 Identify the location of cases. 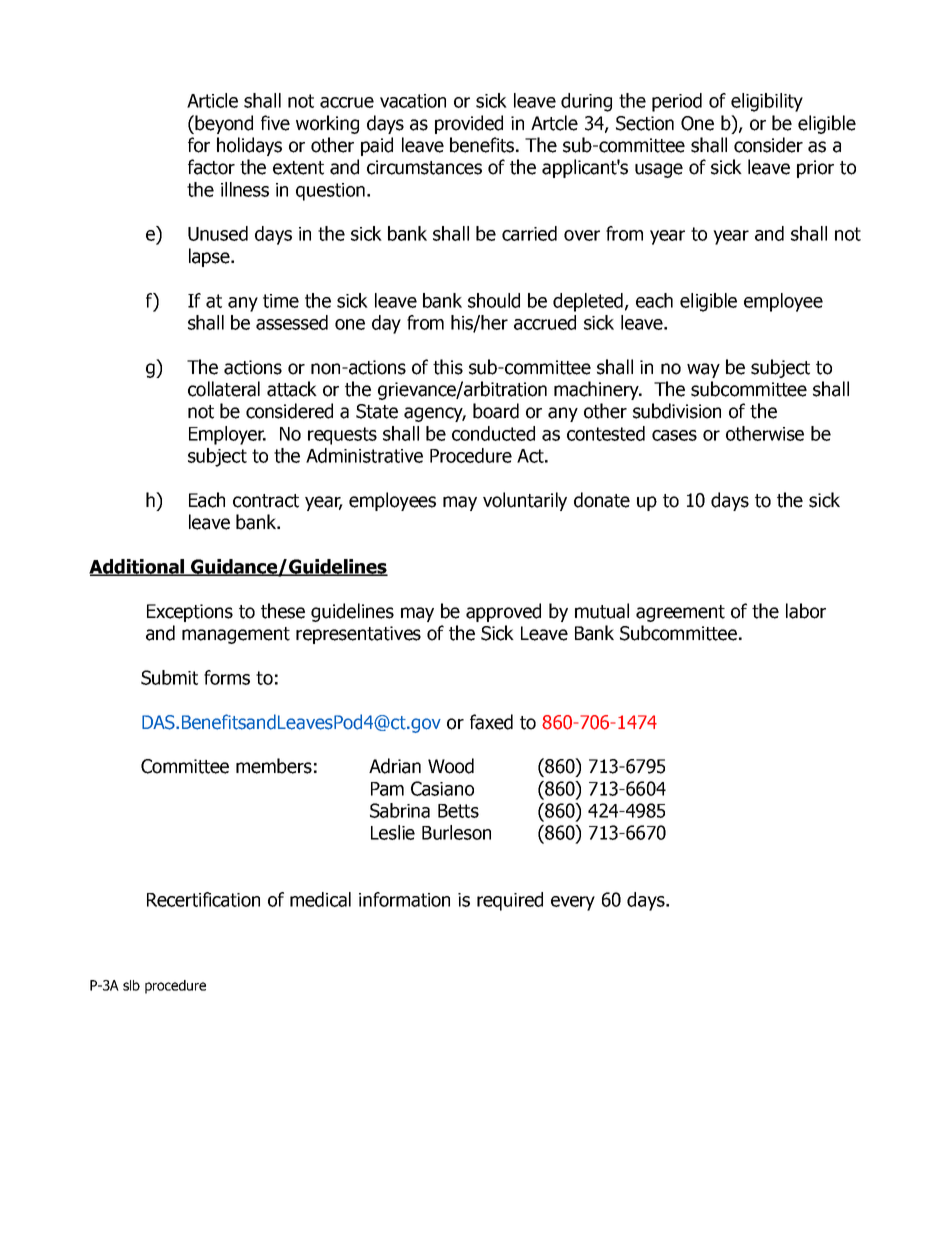
(674, 435).
